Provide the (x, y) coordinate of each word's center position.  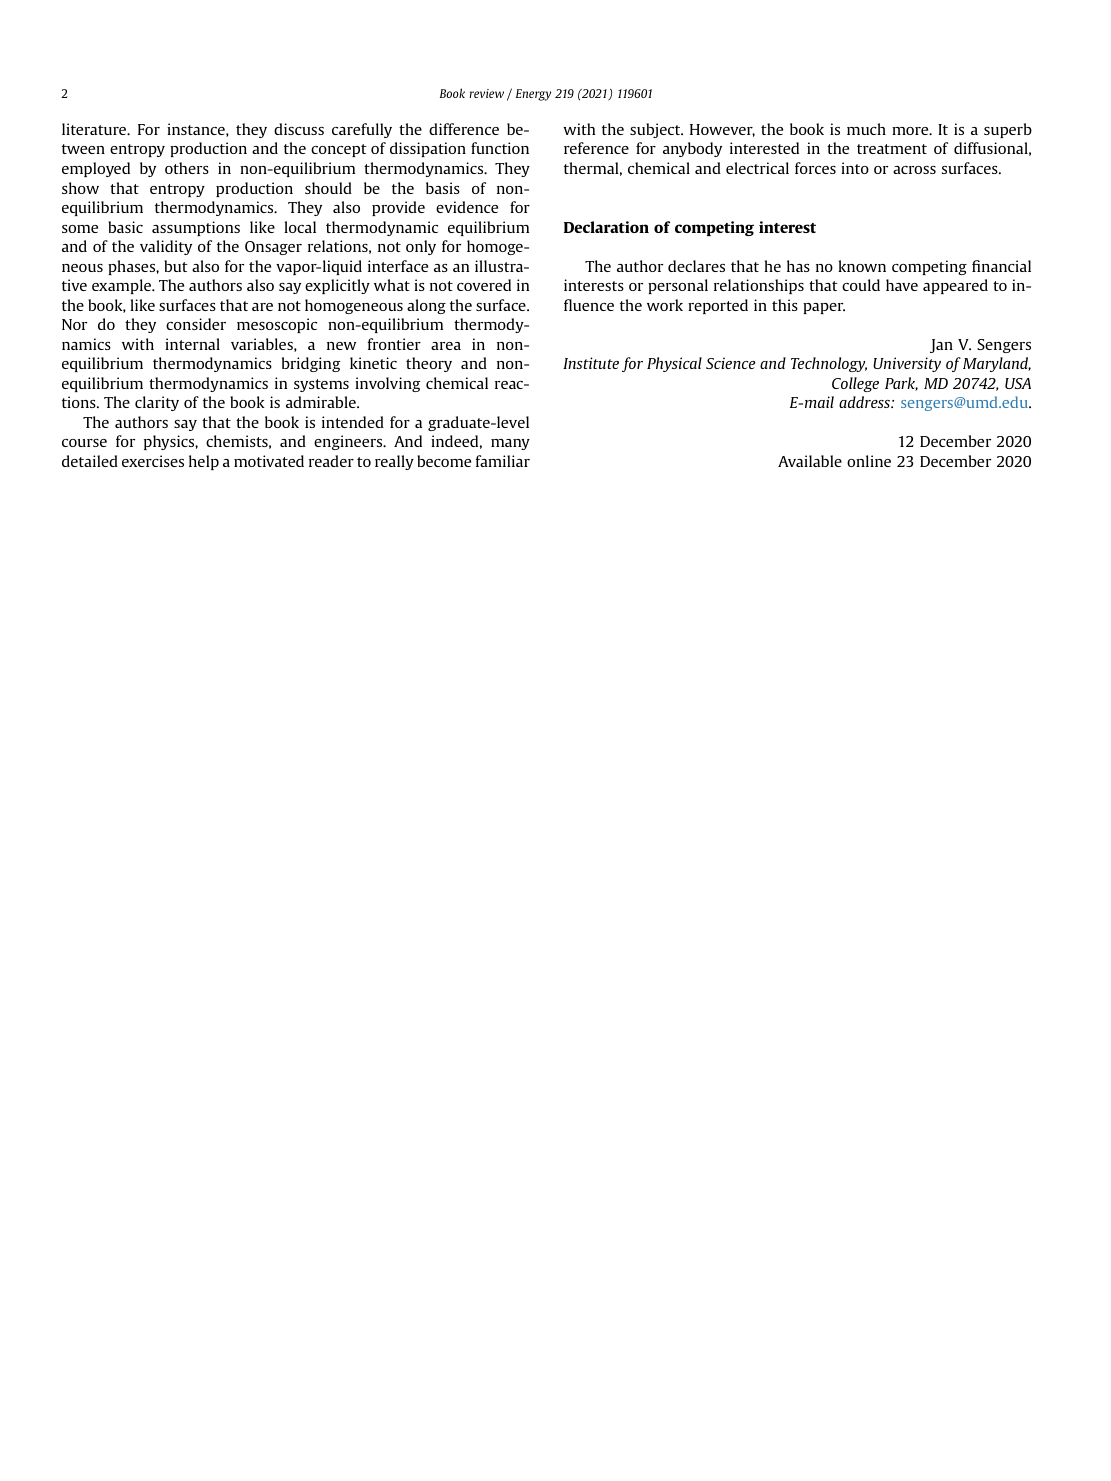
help (204, 462)
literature (95, 129)
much (866, 129)
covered (484, 285)
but (176, 266)
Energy (533, 95)
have (902, 285)
